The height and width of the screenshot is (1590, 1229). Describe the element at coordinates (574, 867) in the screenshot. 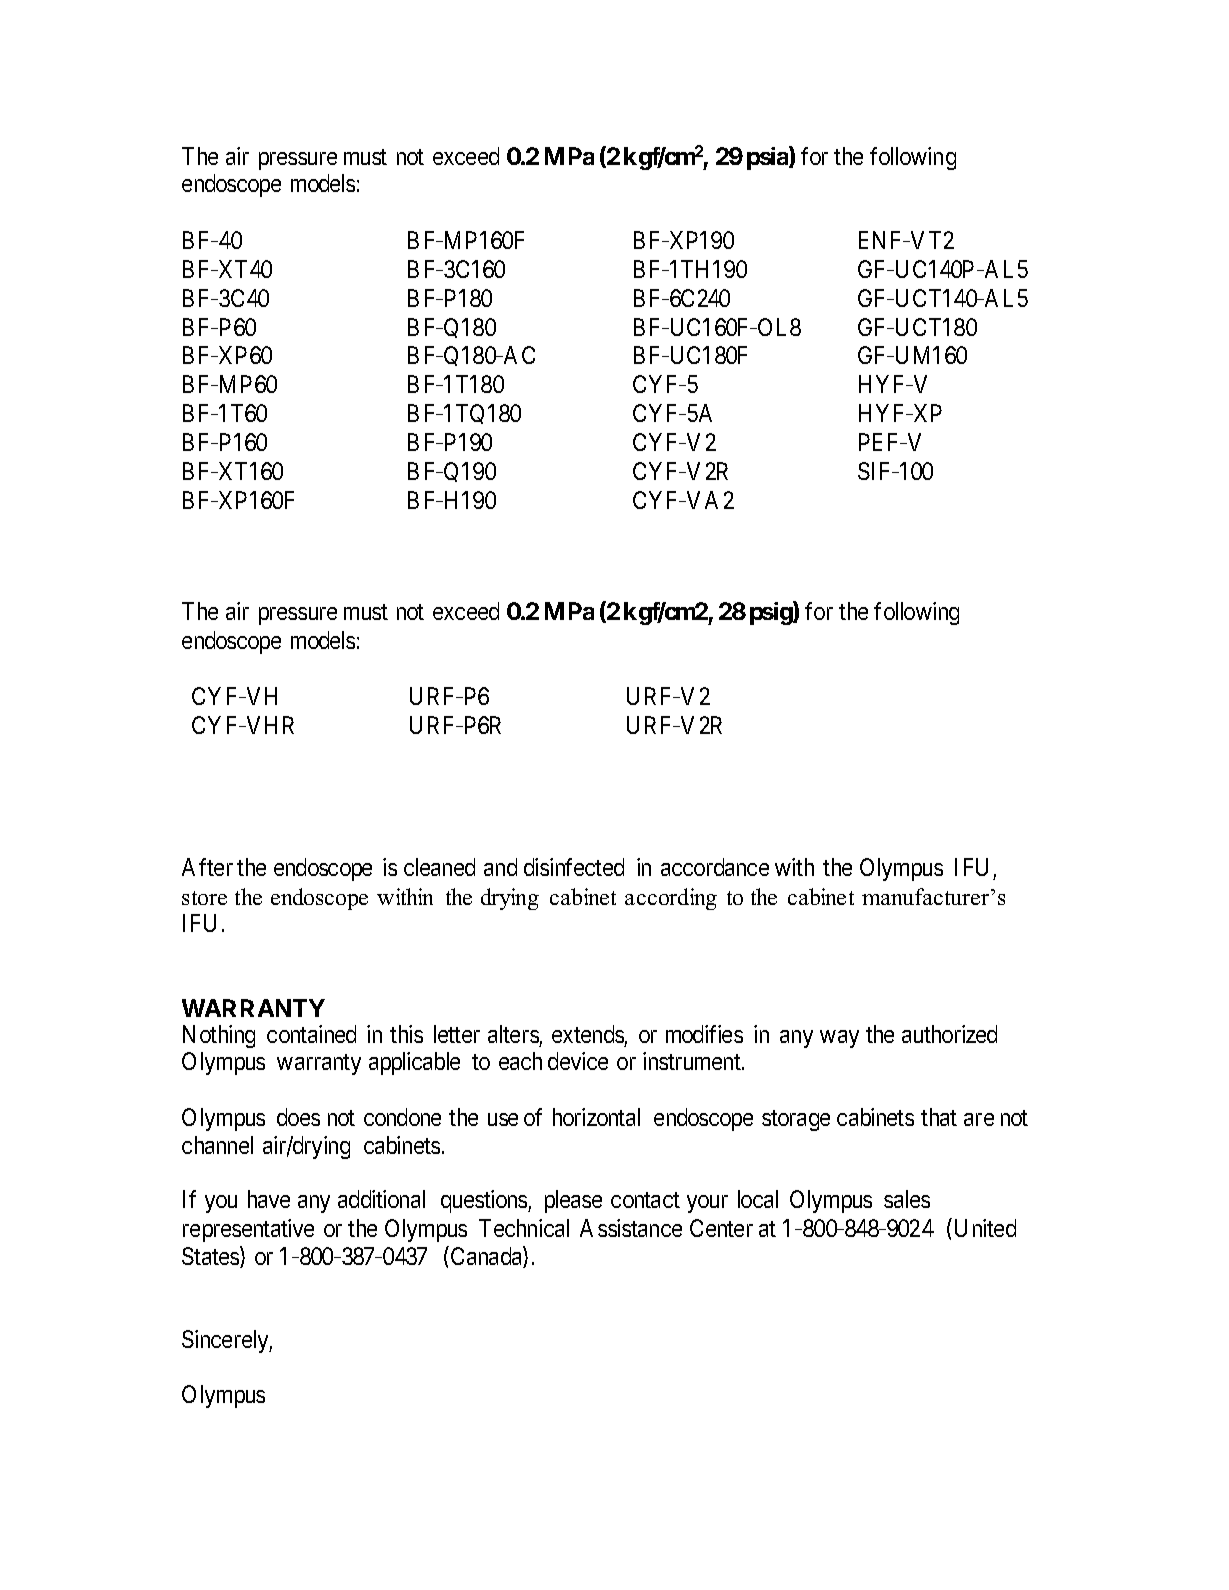

I see `disinfected` at that location.
